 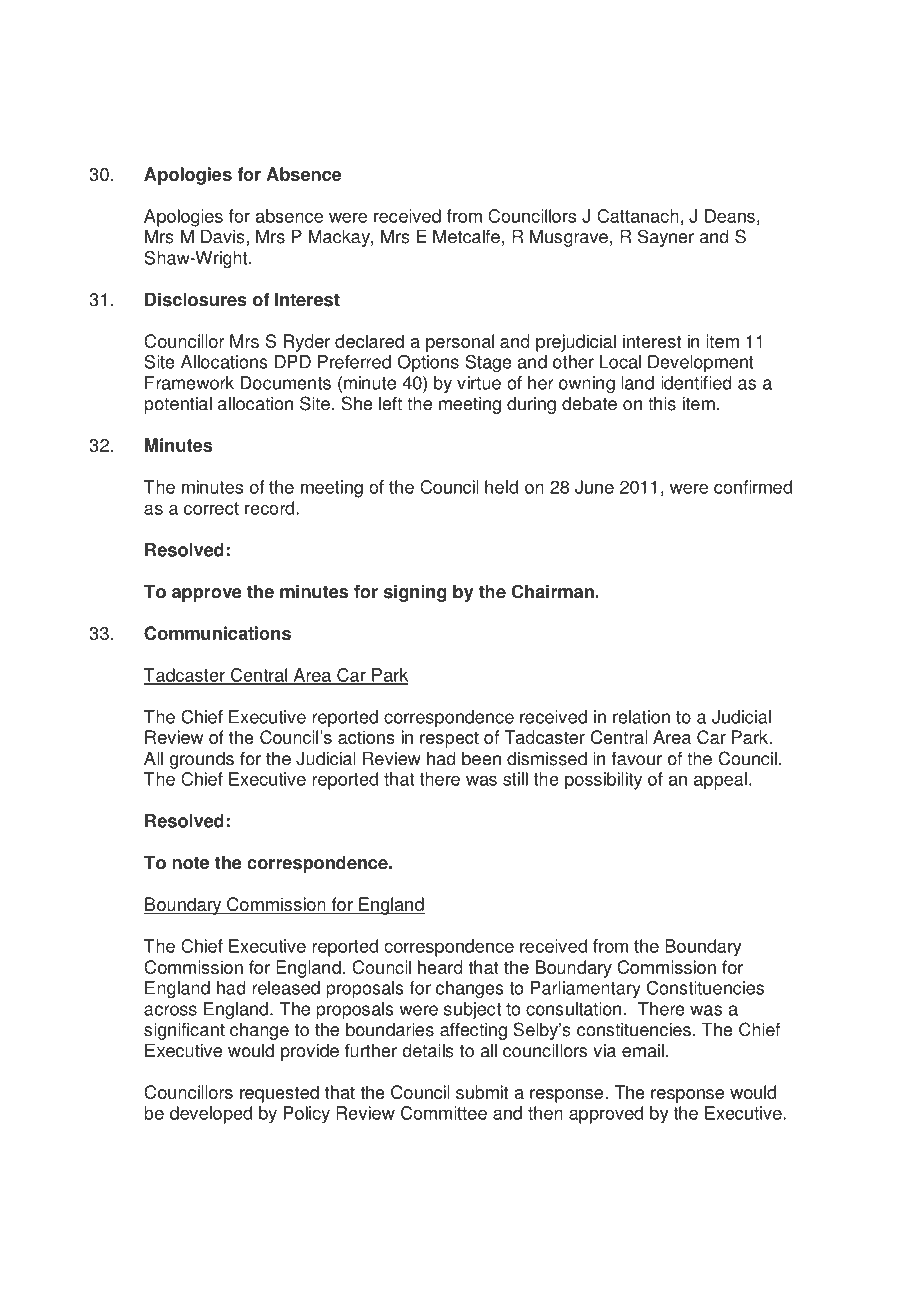 What do you see at coordinates (202, 760) in the image?
I see `grounds` at bounding box center [202, 760].
